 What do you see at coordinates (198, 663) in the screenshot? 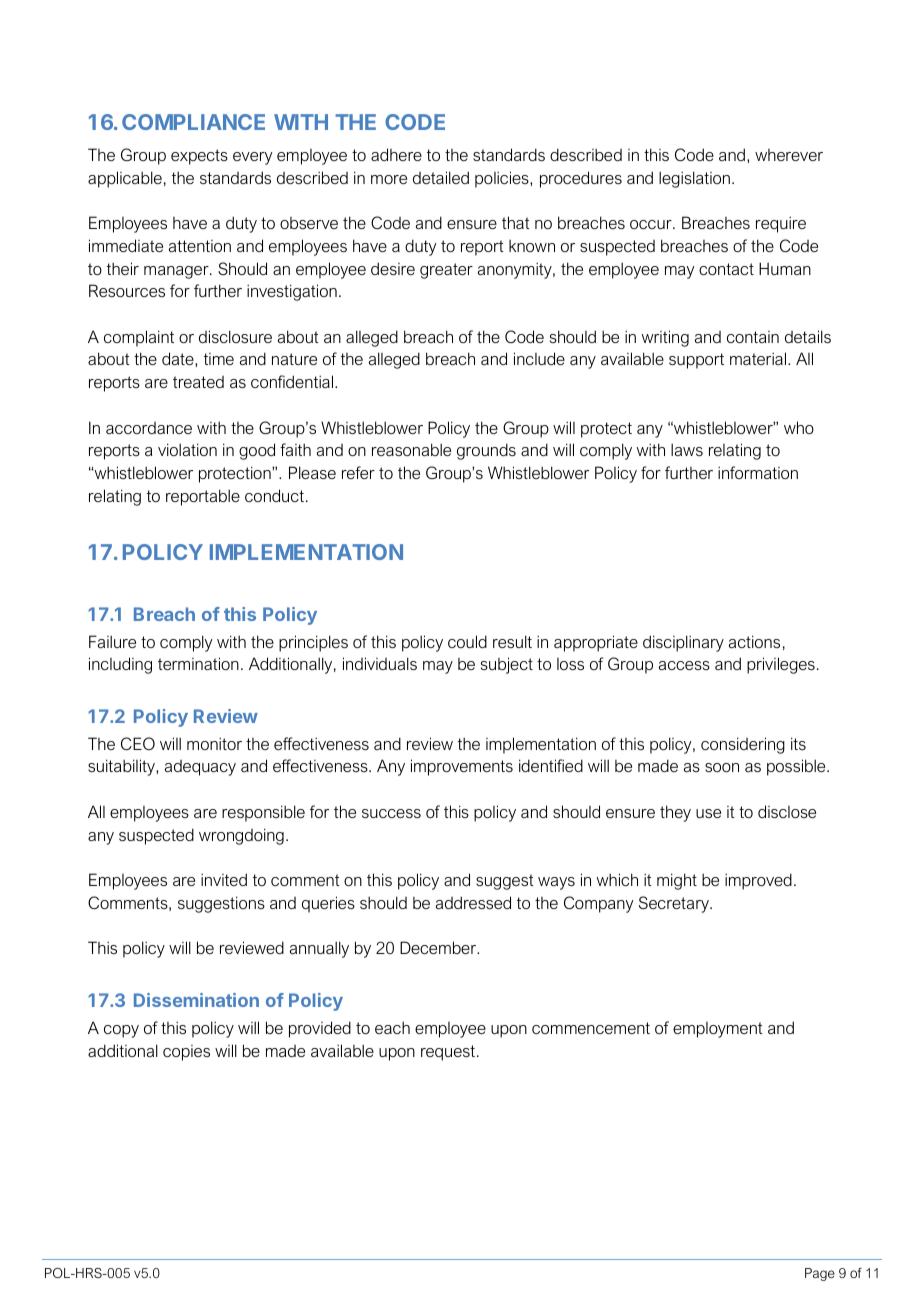
I see `termination` at bounding box center [198, 663].
